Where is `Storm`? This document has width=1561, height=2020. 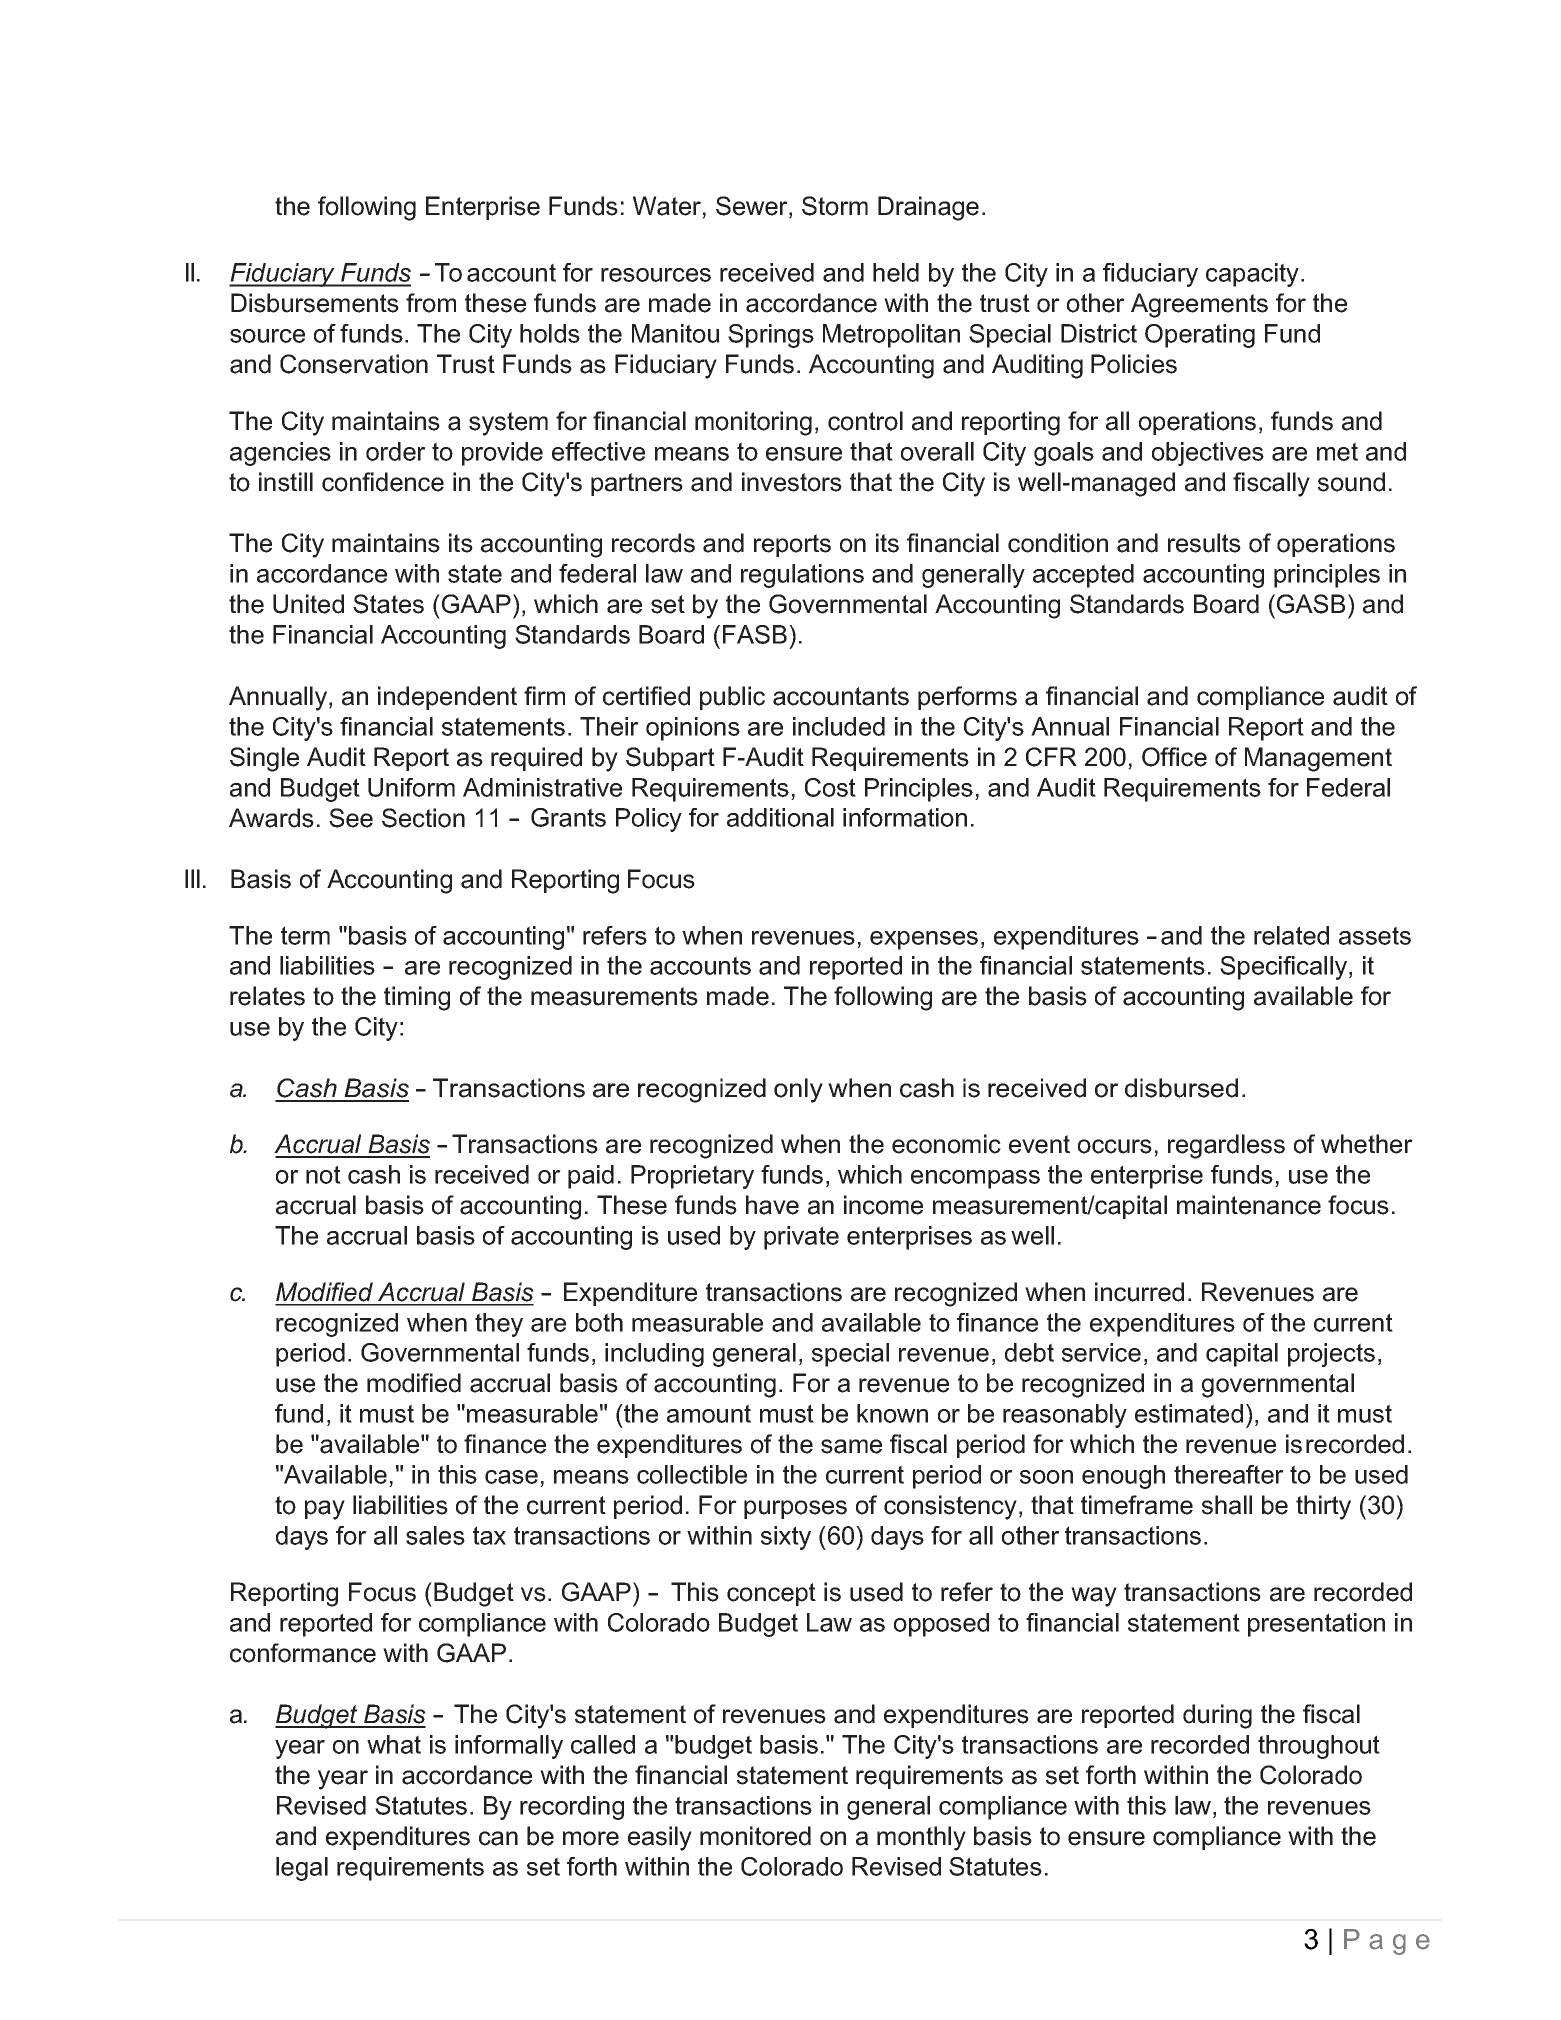
Storm is located at coordinates (835, 206).
